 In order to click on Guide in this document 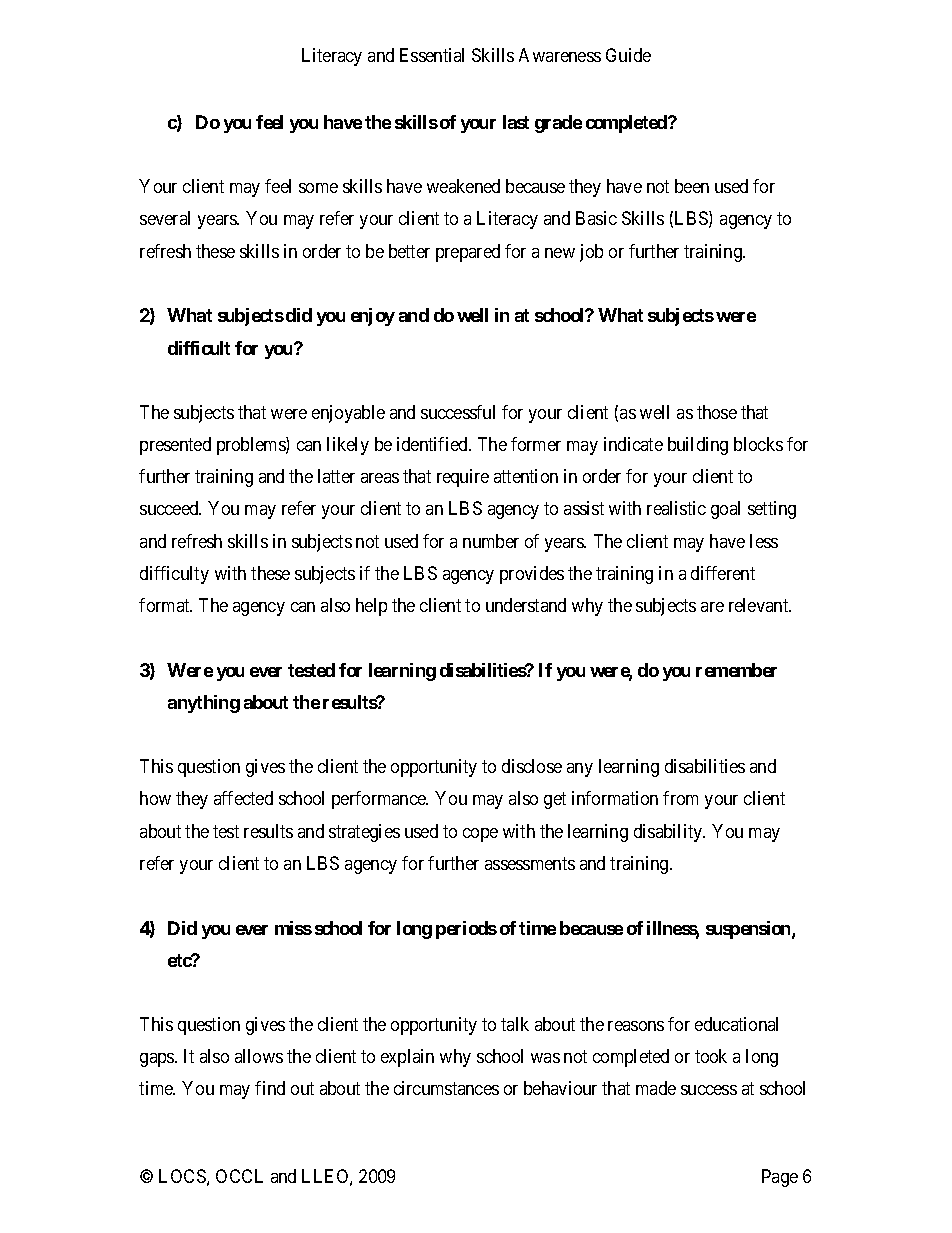, I will do `click(628, 55)`.
